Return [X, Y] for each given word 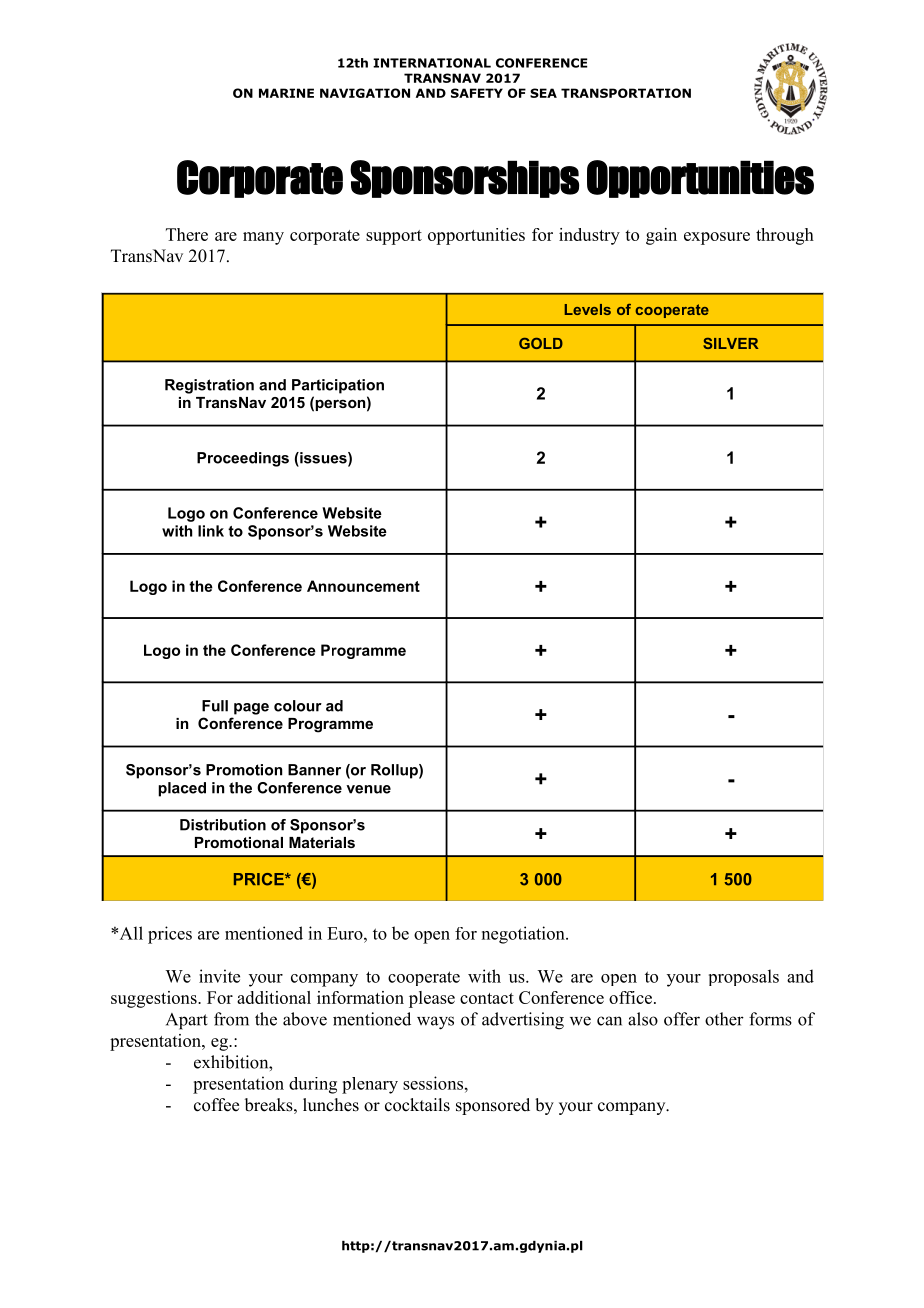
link [211, 531]
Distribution [223, 825]
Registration [209, 386]
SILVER [730, 343]
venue [368, 789]
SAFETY [477, 93]
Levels [588, 309]
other [724, 1019]
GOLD [541, 343]
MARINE [286, 93]
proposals [744, 977]
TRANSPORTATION [626, 93]
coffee [216, 1105]
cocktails [417, 1105]
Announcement [363, 586]
